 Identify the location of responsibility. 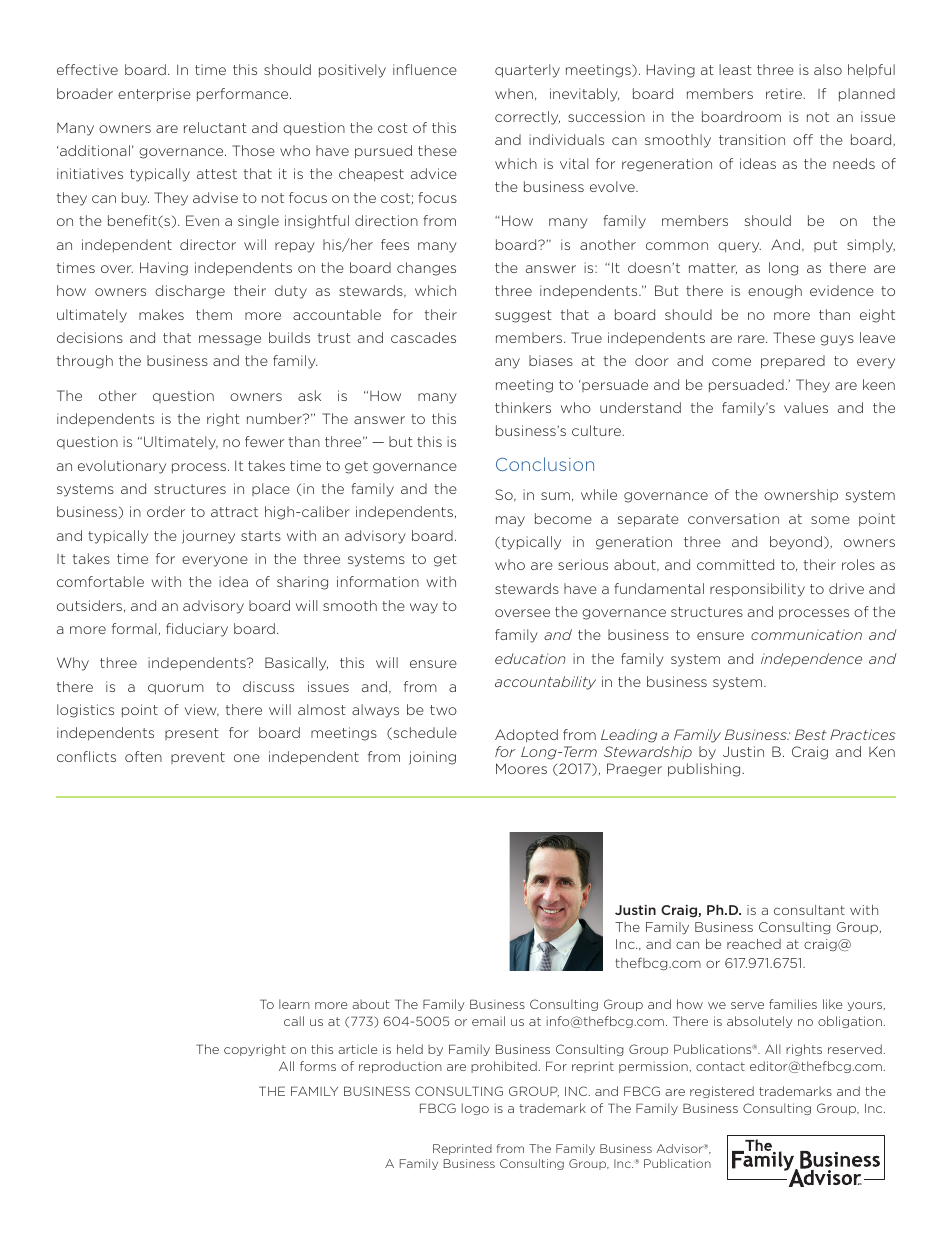
(757, 590).
